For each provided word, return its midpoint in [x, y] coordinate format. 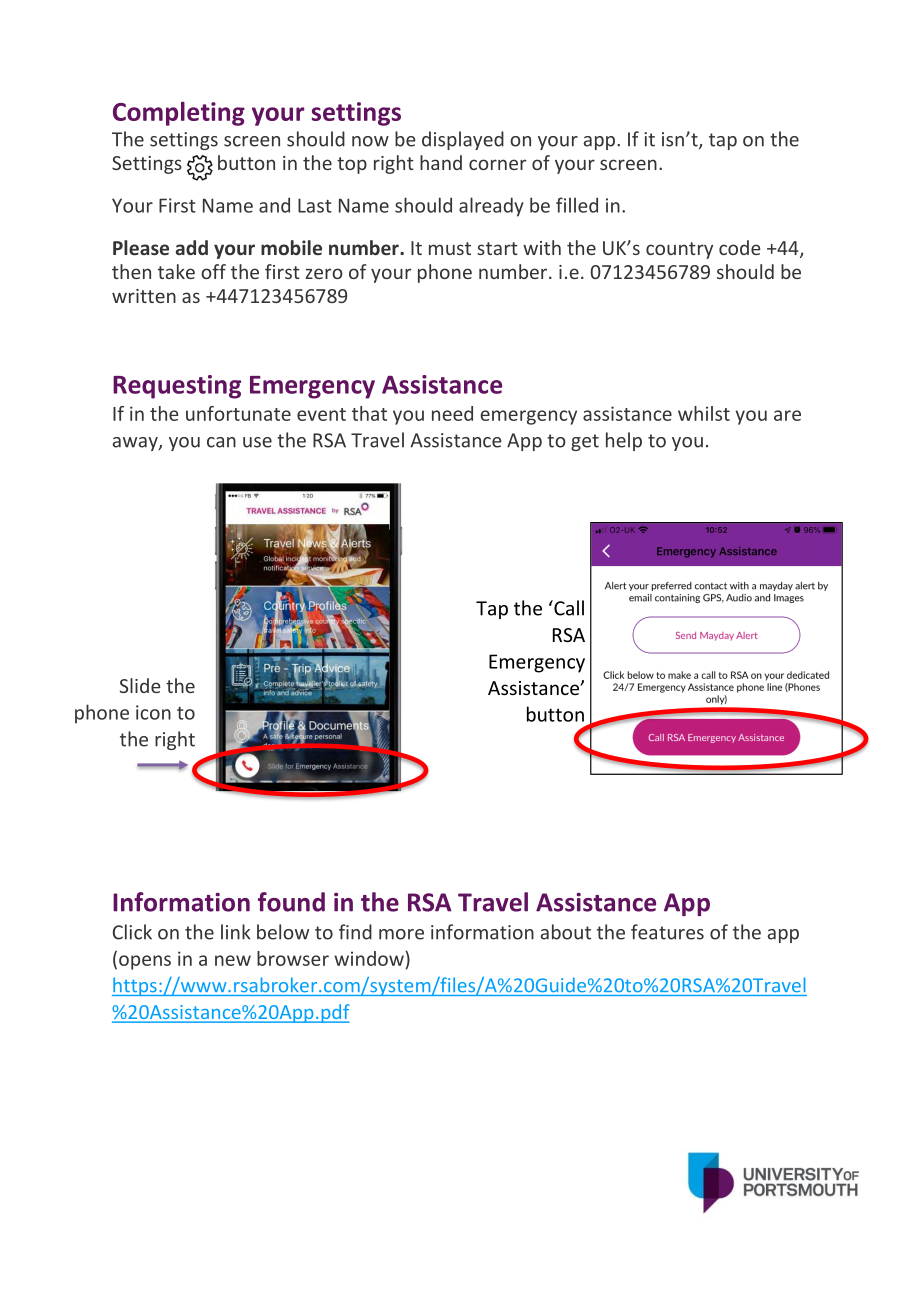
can [221, 442]
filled [577, 205]
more [401, 934]
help [624, 441]
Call [568, 608]
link [236, 932]
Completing [179, 114]
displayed [463, 140]
